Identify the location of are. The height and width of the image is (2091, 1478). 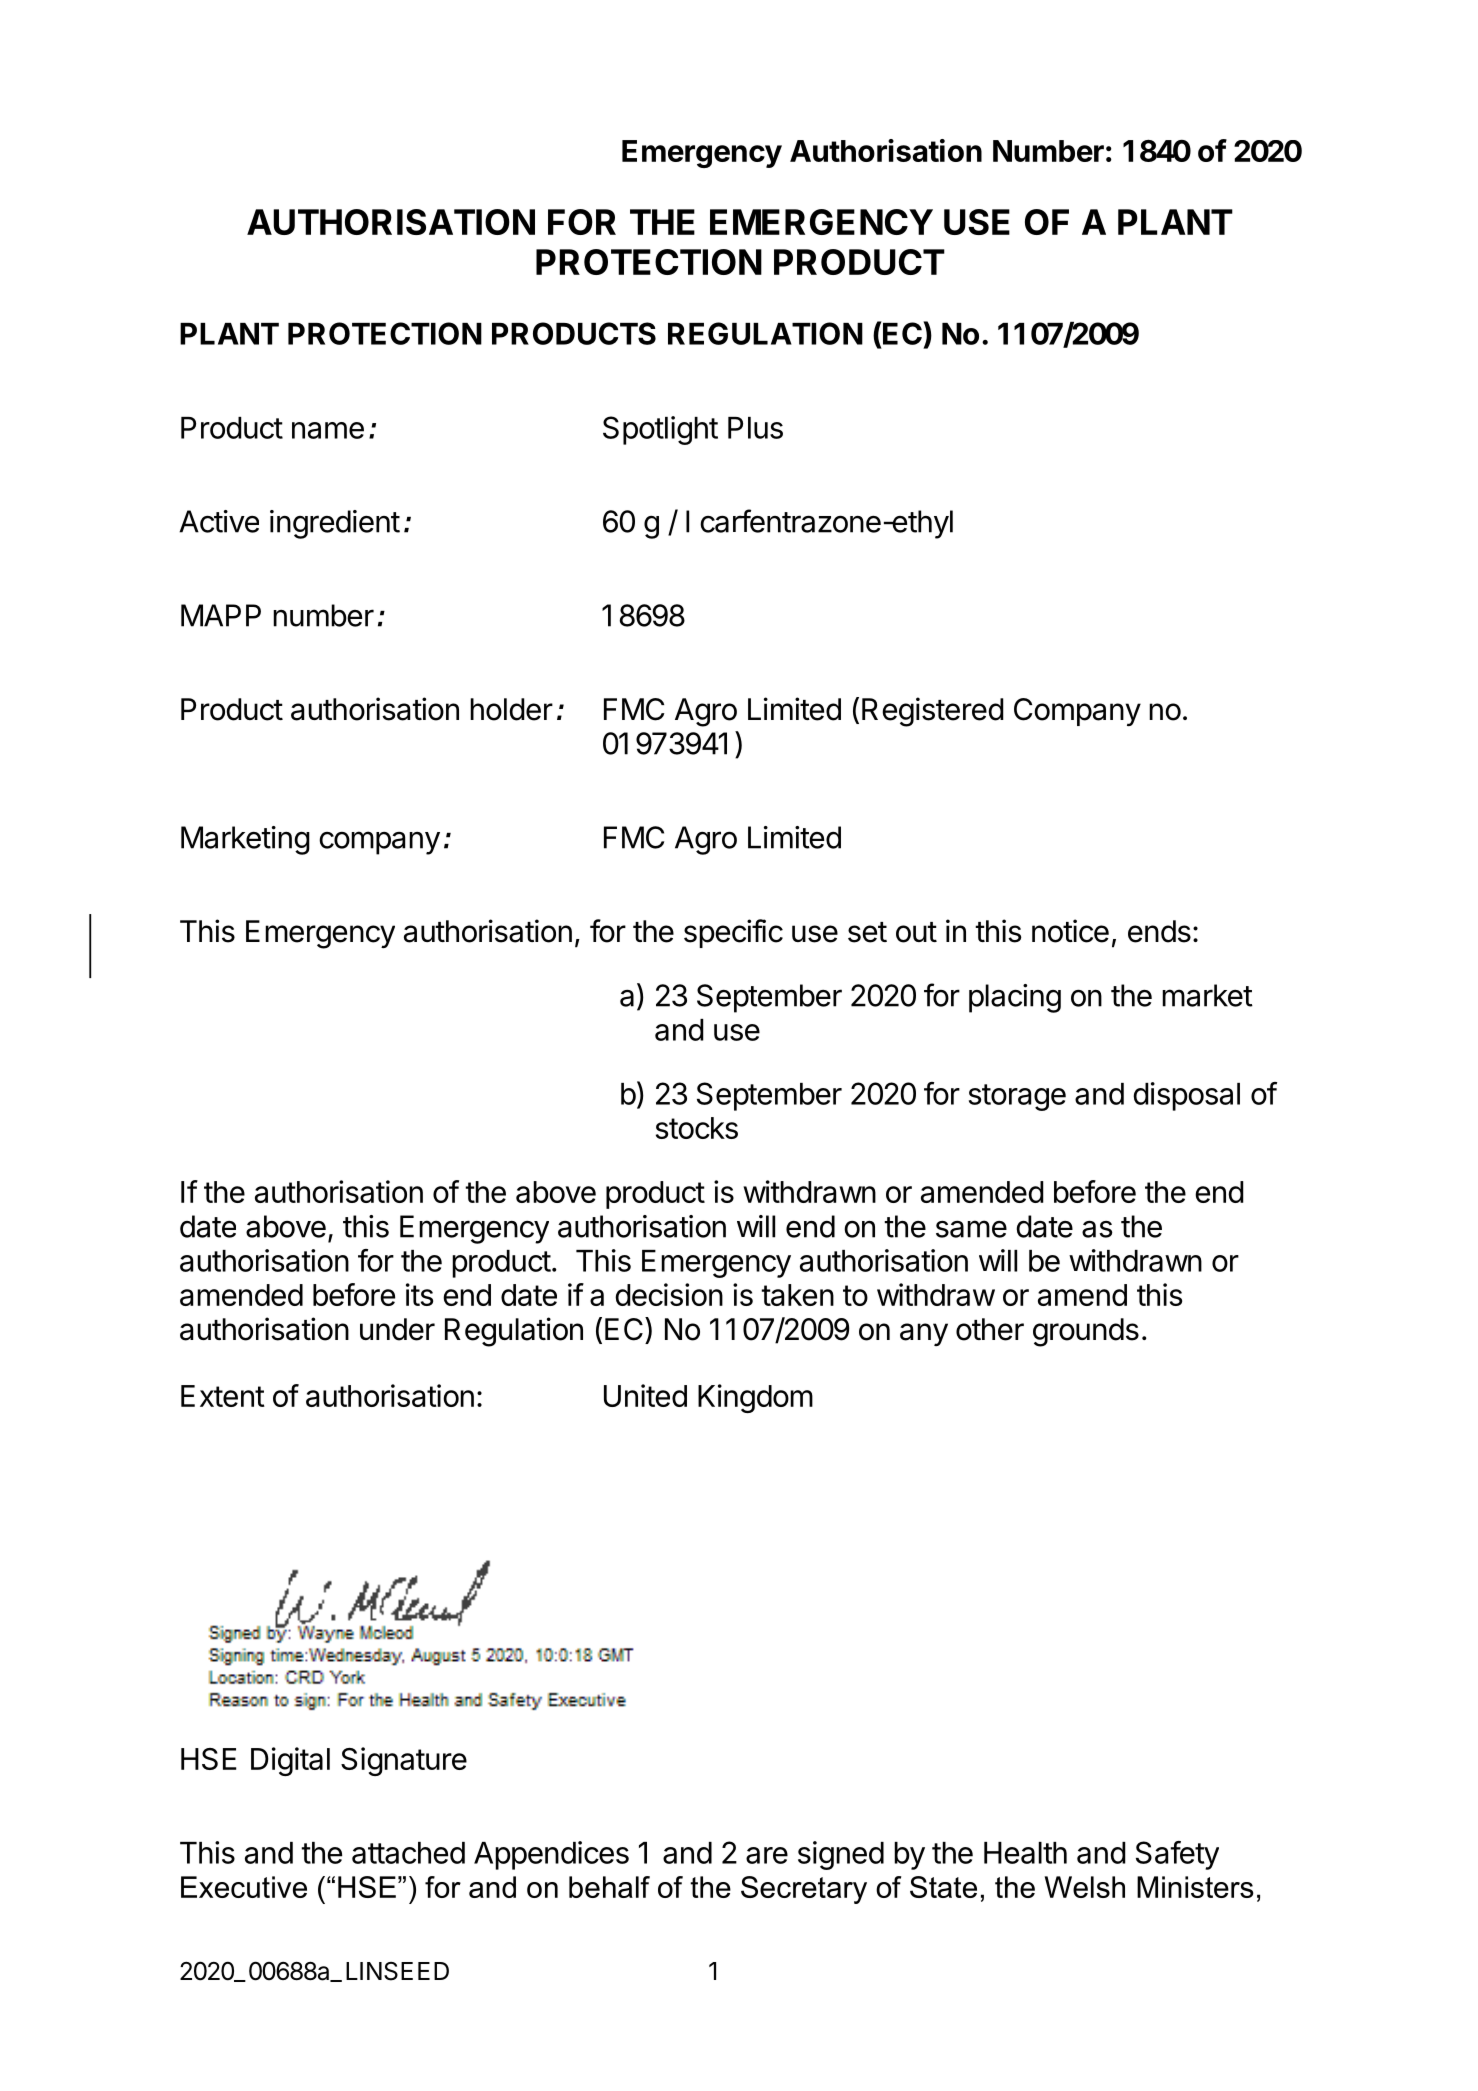
(767, 1855).
